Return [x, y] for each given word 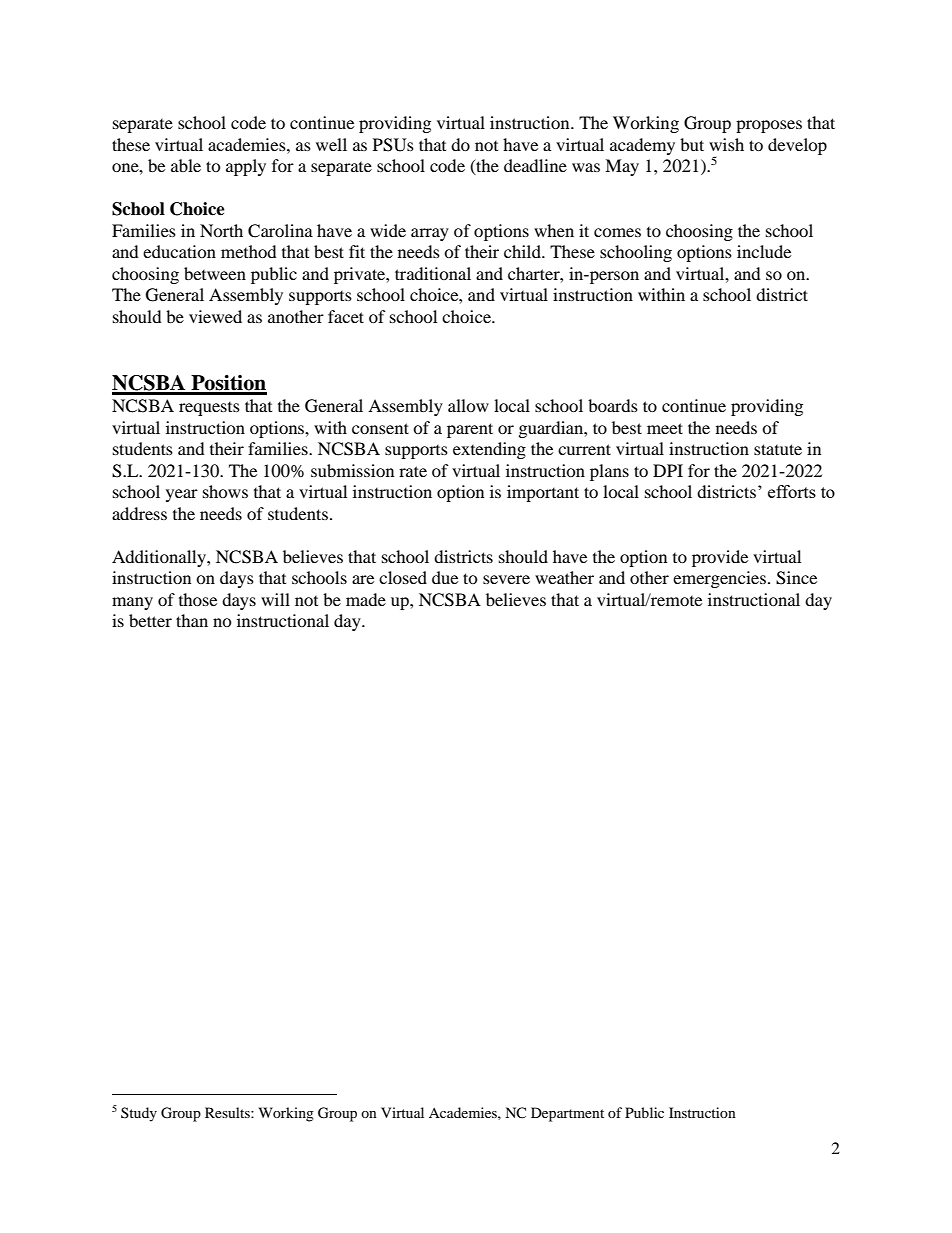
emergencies [719, 579]
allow [468, 405]
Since [796, 578]
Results [228, 1112]
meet [665, 428]
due [445, 577]
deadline [535, 165]
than [192, 620]
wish [726, 144]
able [186, 165]
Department [567, 1114]
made [366, 599]
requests [209, 409]
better [150, 620]
